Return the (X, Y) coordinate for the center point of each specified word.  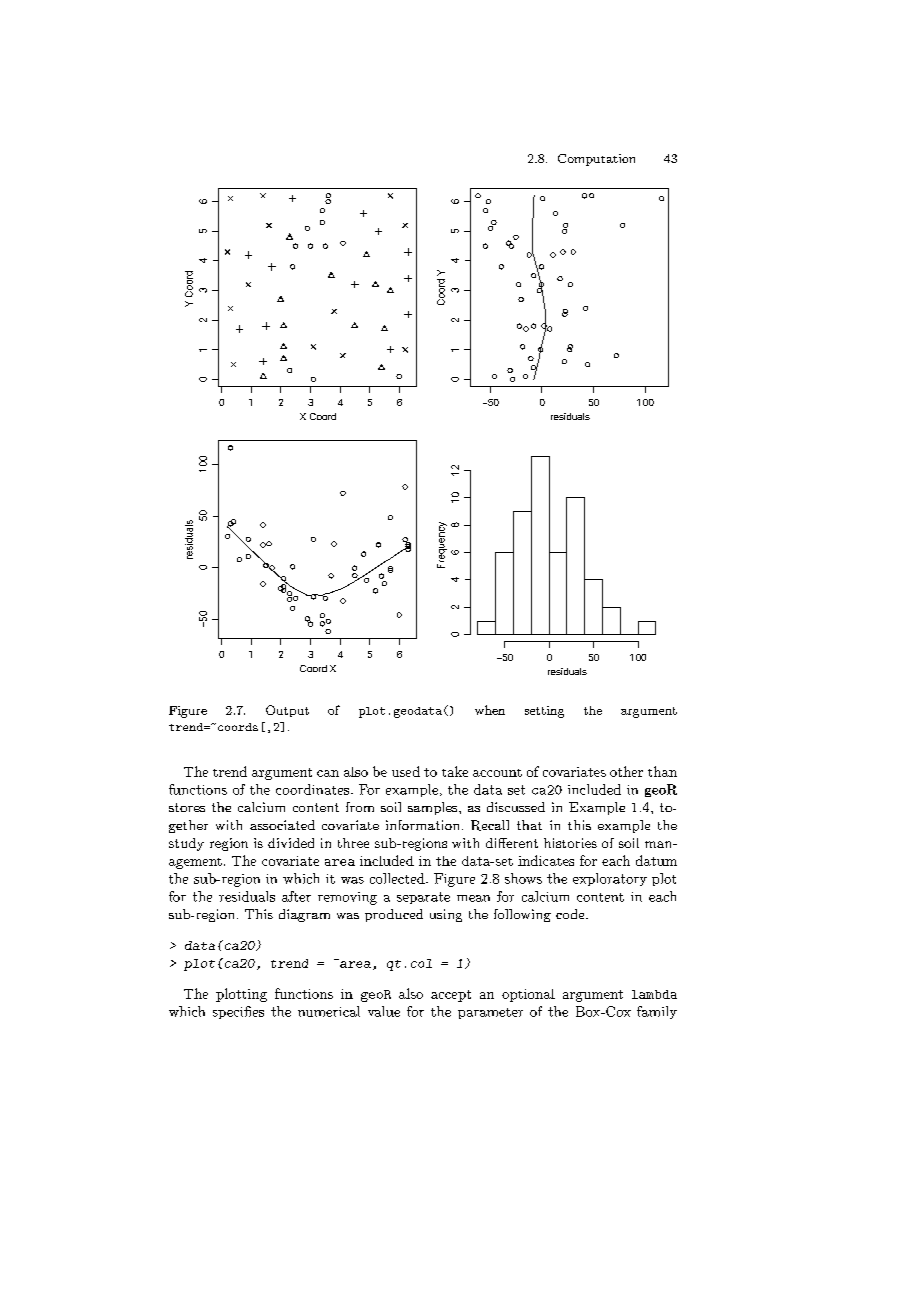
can (328, 773)
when (490, 710)
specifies (238, 1012)
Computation (596, 160)
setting (544, 712)
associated (282, 825)
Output (287, 711)
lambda (654, 994)
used (406, 771)
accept (451, 996)
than (662, 771)
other (626, 771)
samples (434, 808)
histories (570, 843)
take (455, 771)
